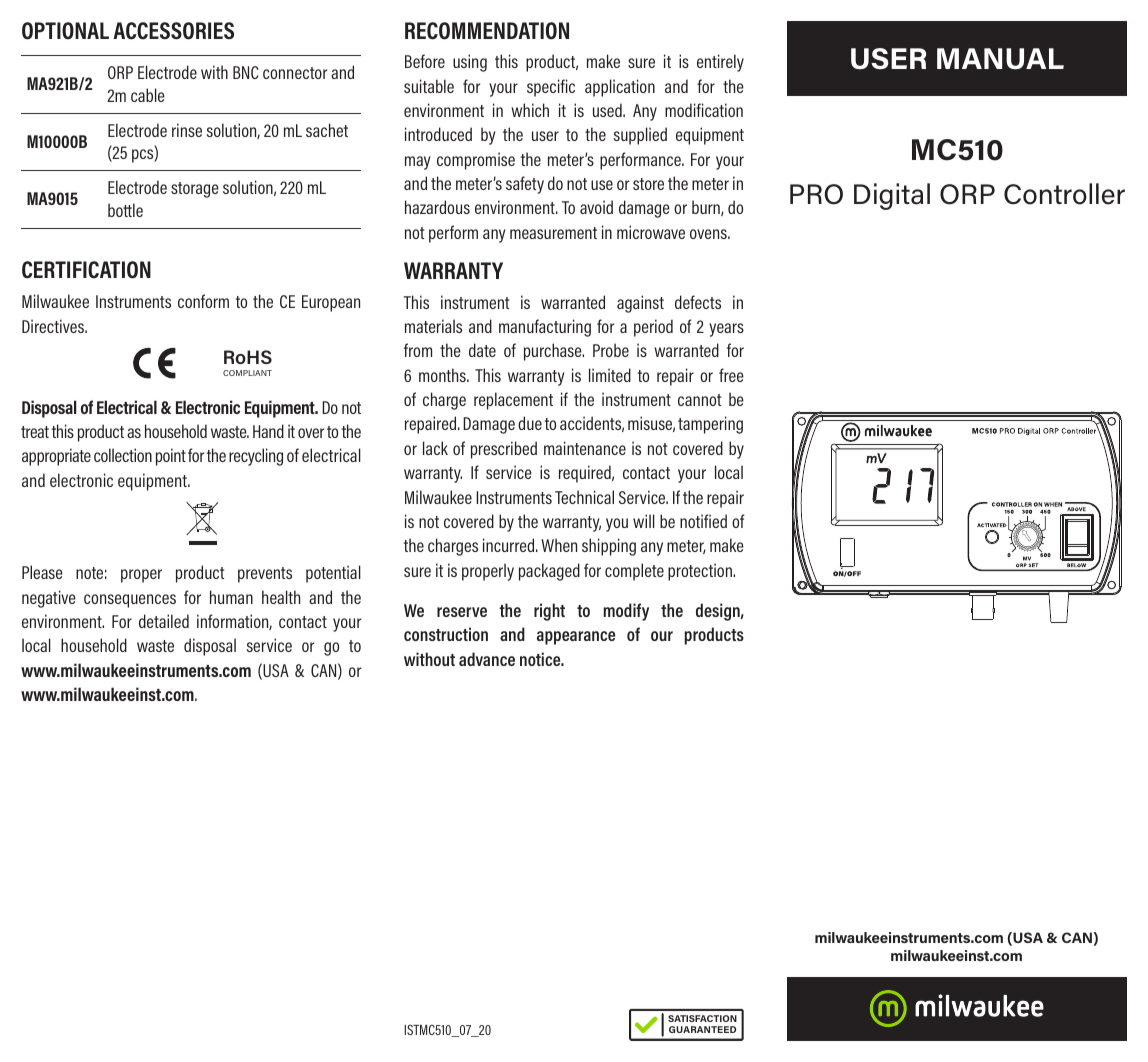 The image size is (1148, 1062). I want to click on detailed, so click(164, 621).
